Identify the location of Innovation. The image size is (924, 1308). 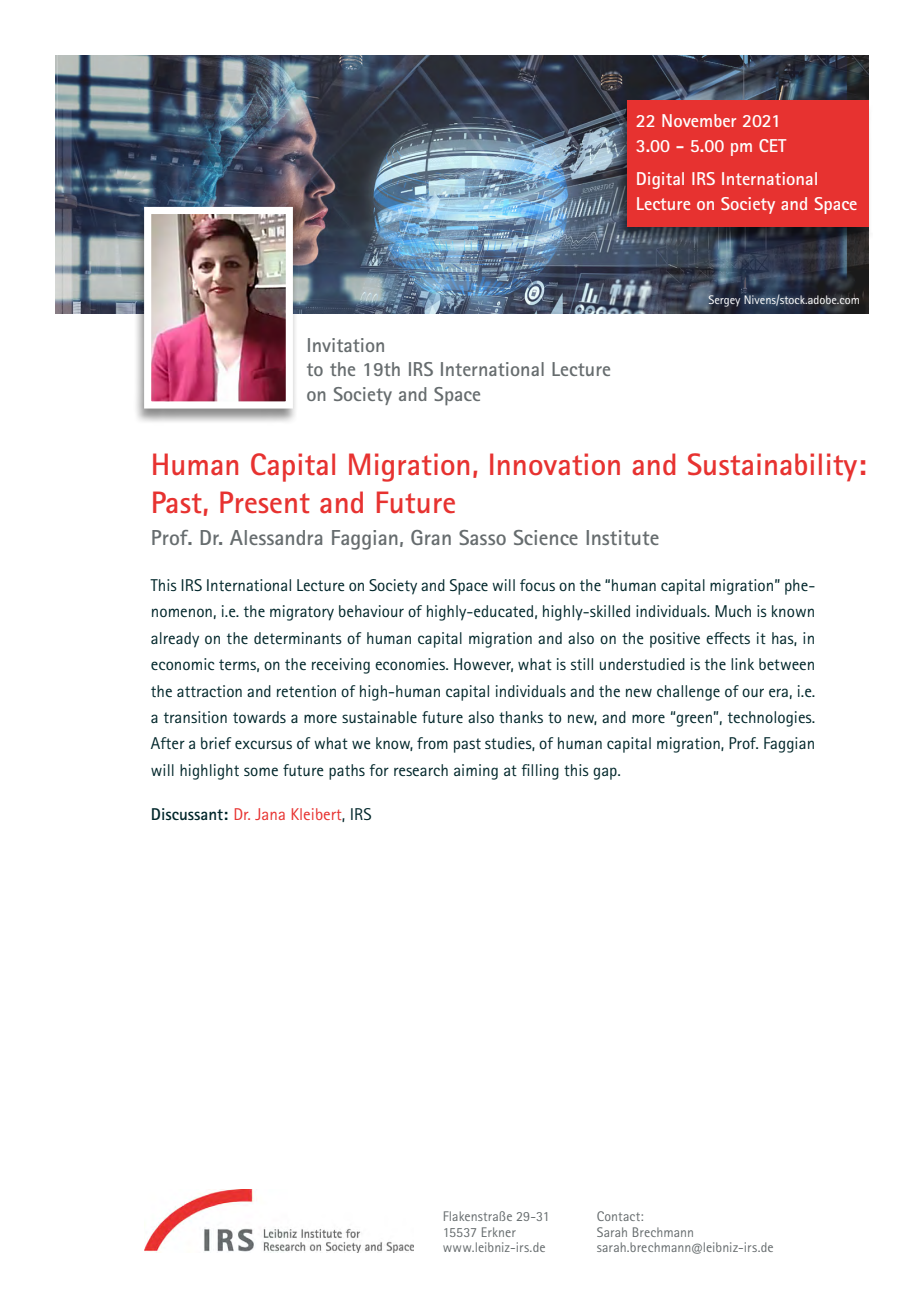
(555, 464).
